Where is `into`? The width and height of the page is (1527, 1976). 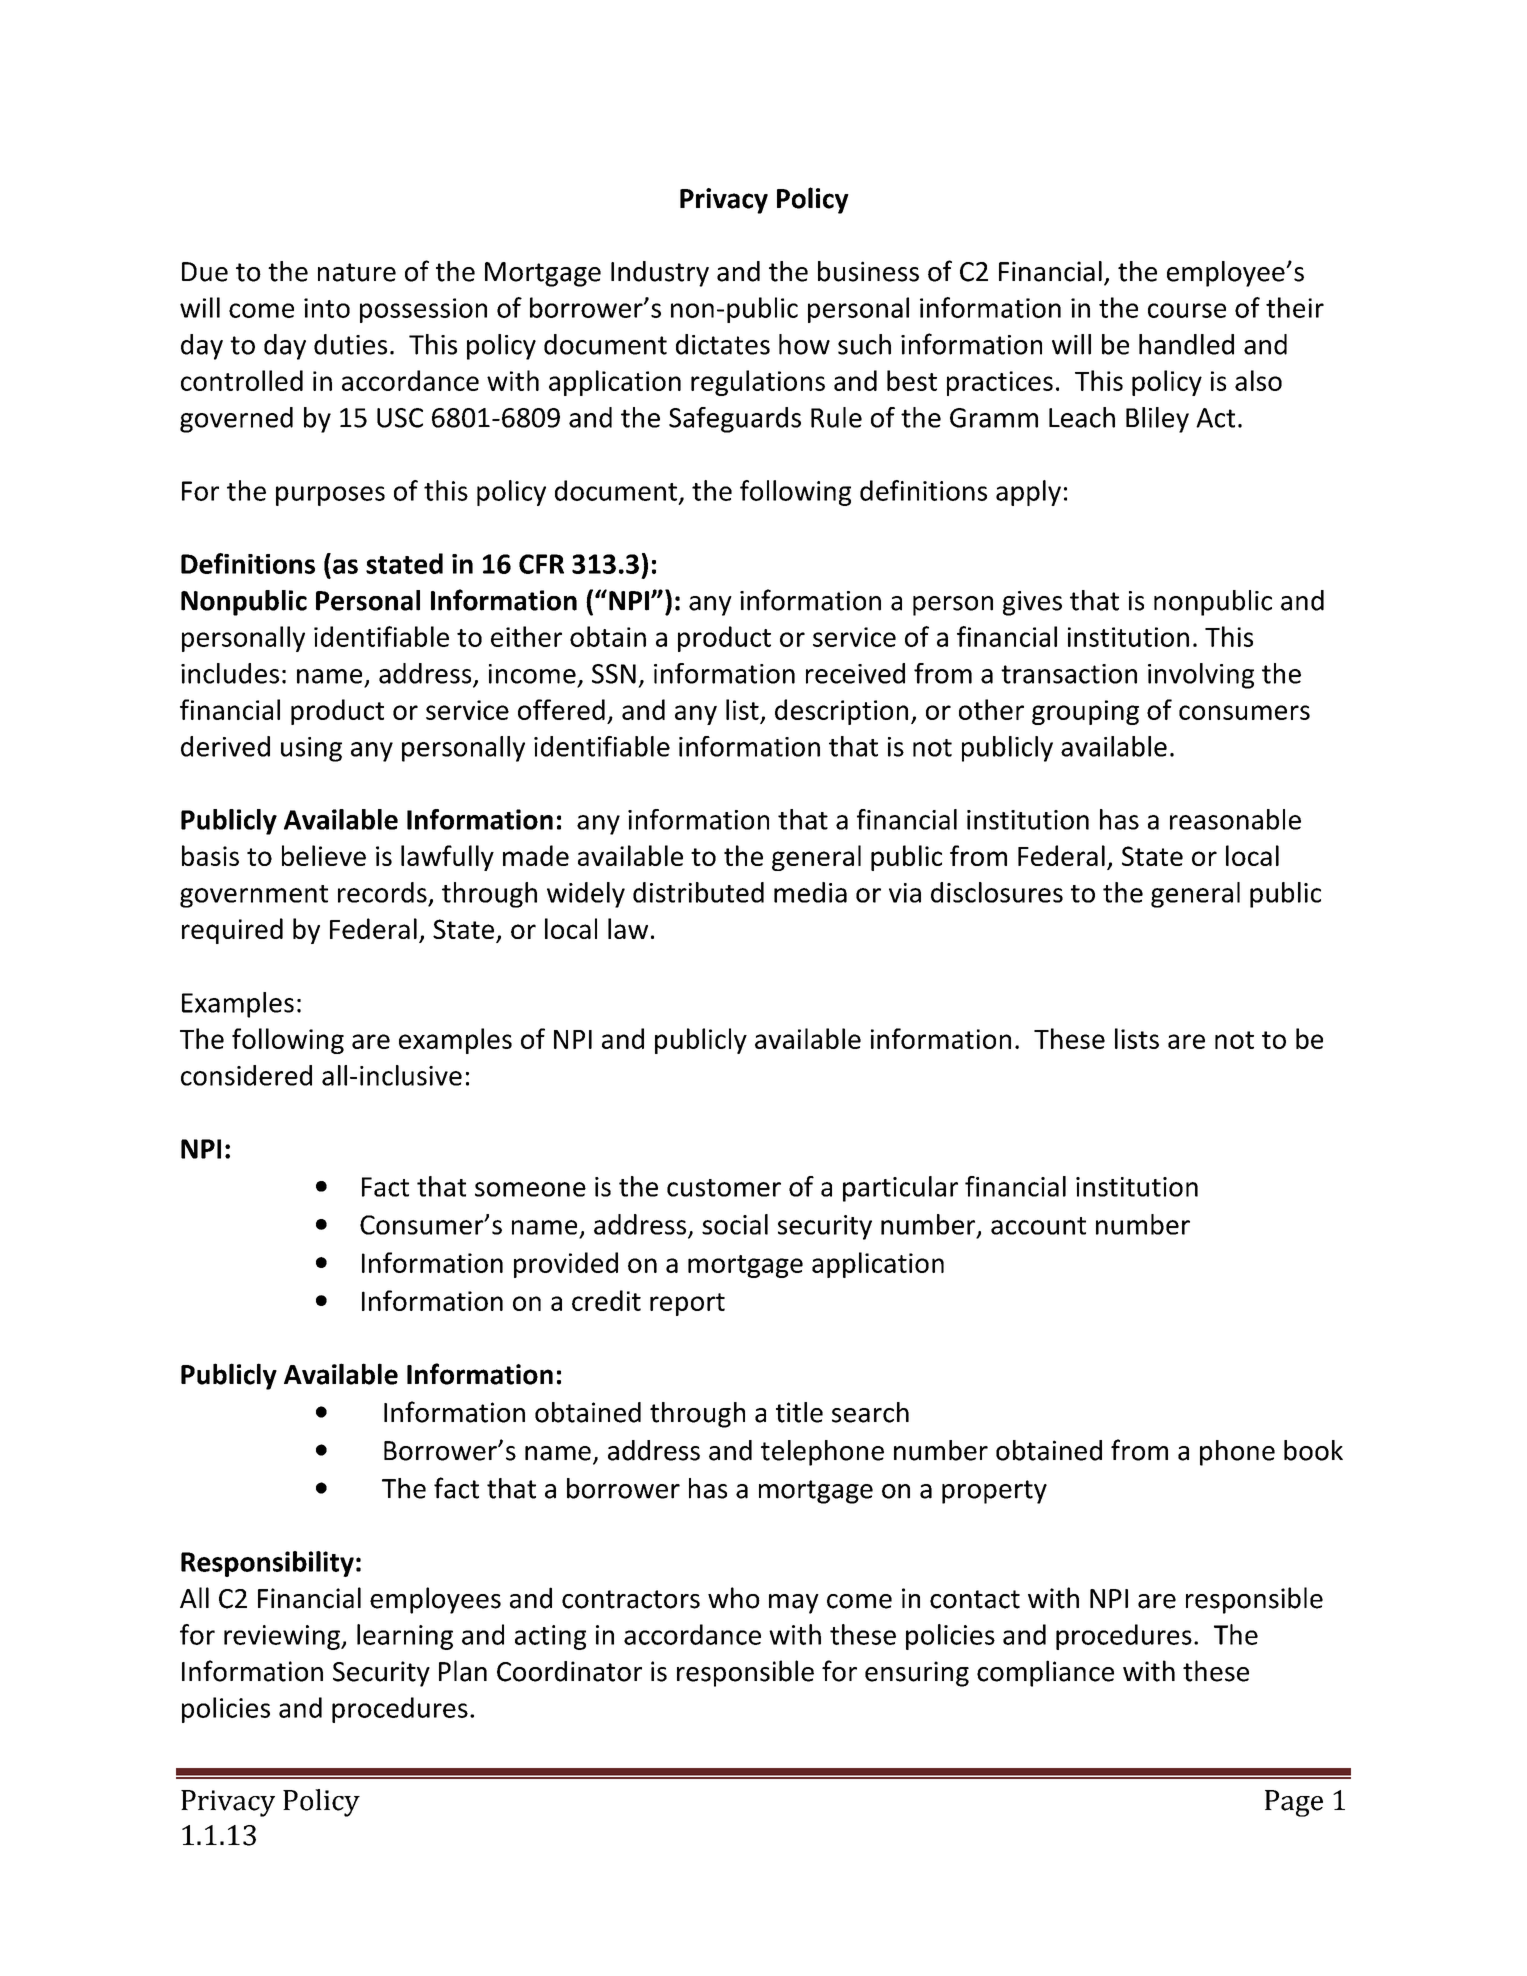 into is located at coordinates (327, 308).
